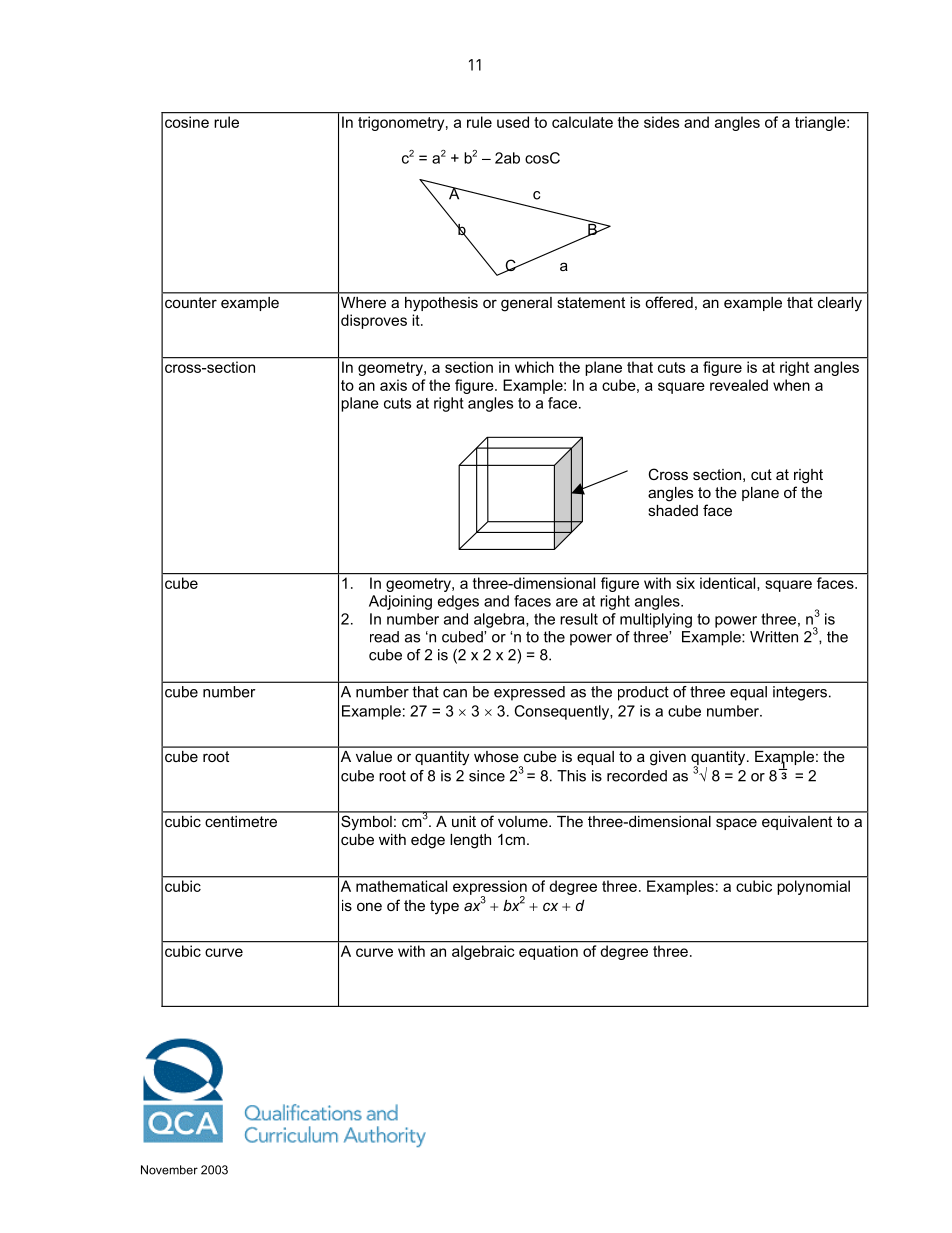  Describe the element at coordinates (513, 122) in the page. I see `used` at that location.
